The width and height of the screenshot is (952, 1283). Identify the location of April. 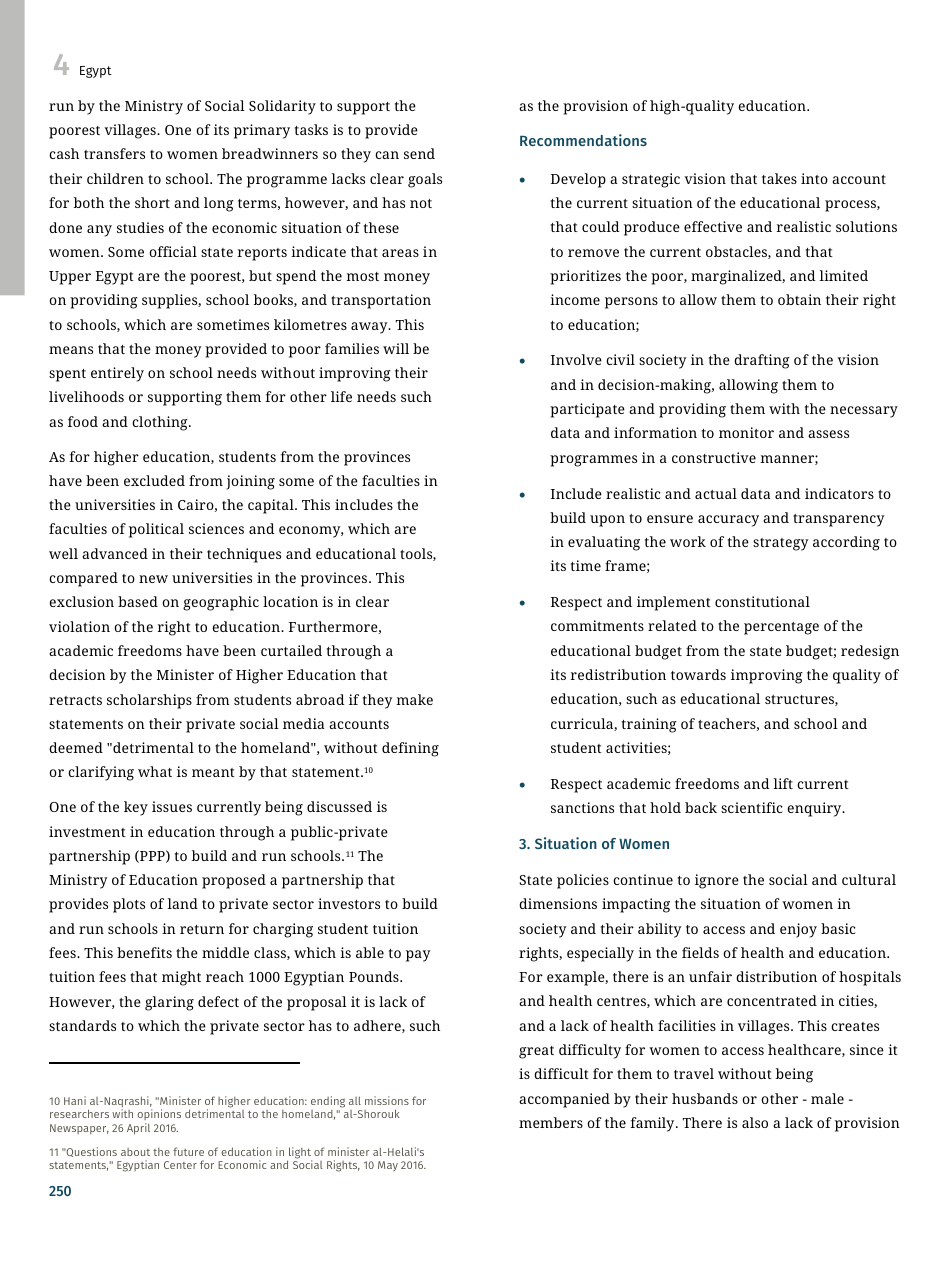
(138, 1129).
